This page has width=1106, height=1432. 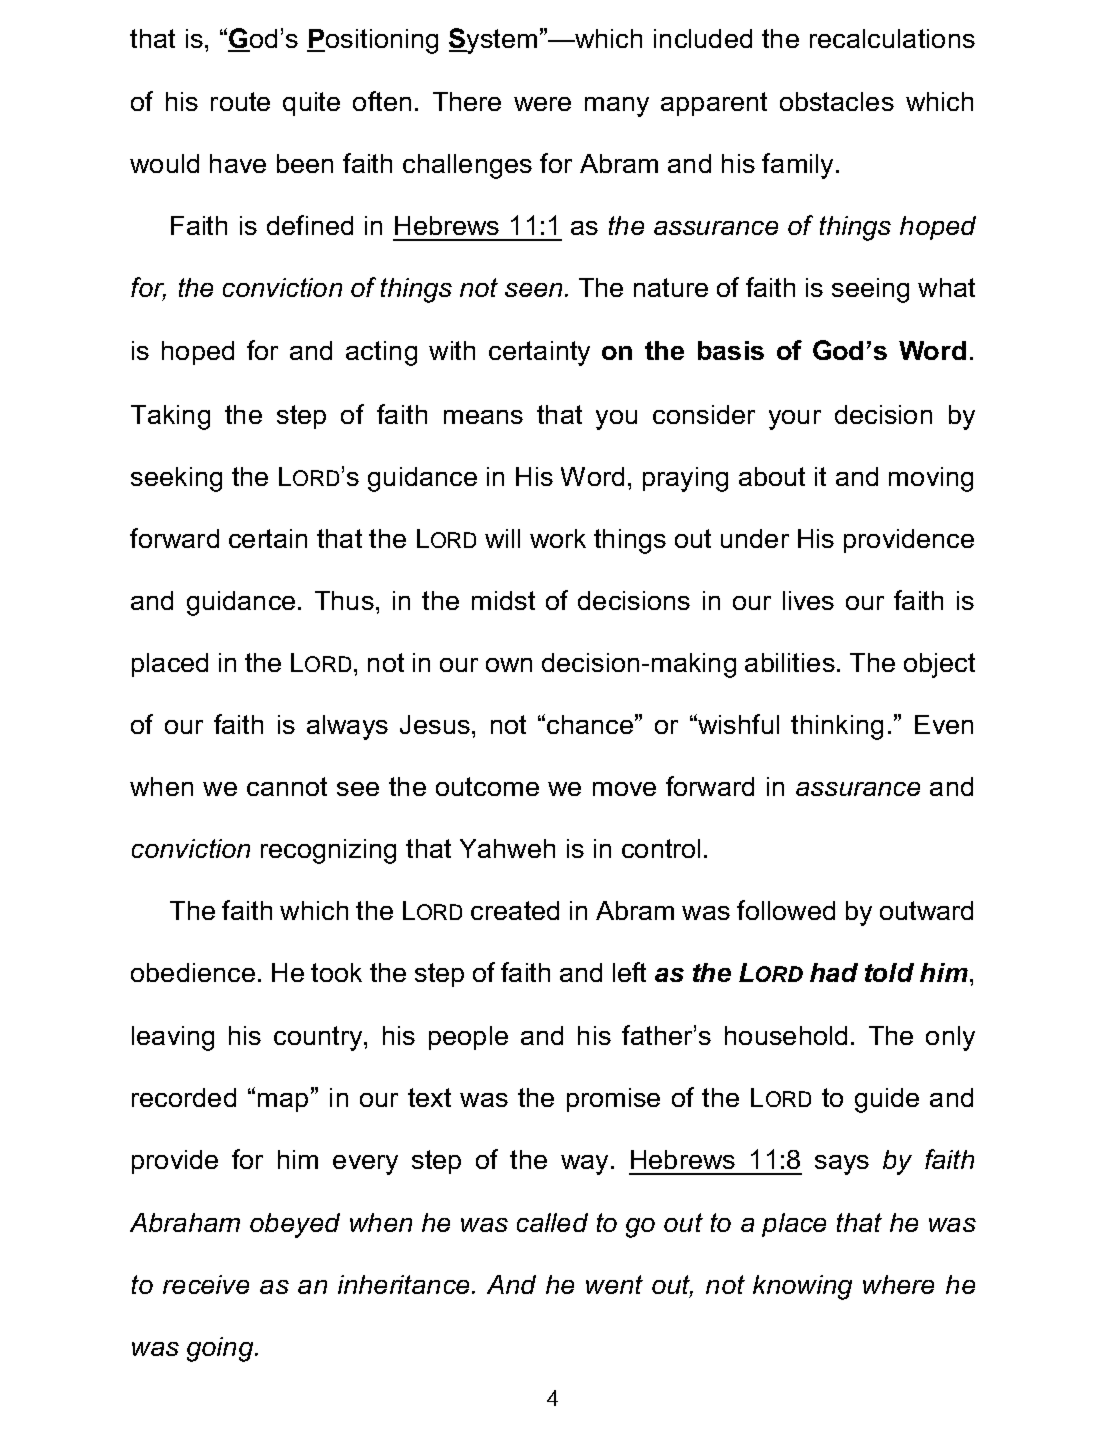 I want to click on Taking, so click(x=170, y=417).
